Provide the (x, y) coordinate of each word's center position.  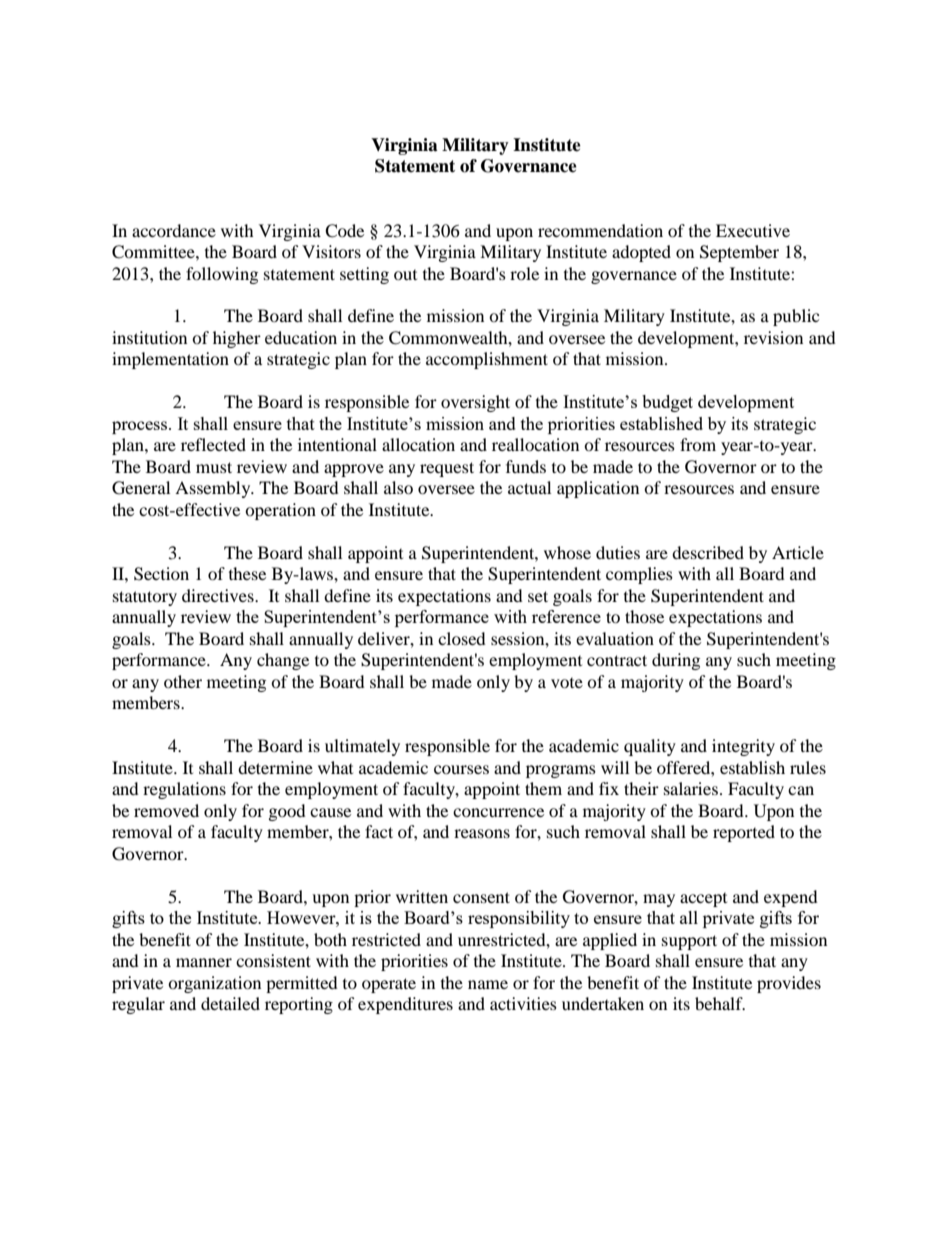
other (183, 681)
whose (567, 552)
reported (744, 833)
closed (462, 638)
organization (214, 984)
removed (166, 810)
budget (667, 403)
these (247, 573)
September (739, 253)
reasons (482, 833)
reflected (213, 444)
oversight (475, 403)
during (676, 661)
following (222, 275)
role (524, 273)
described (708, 552)
